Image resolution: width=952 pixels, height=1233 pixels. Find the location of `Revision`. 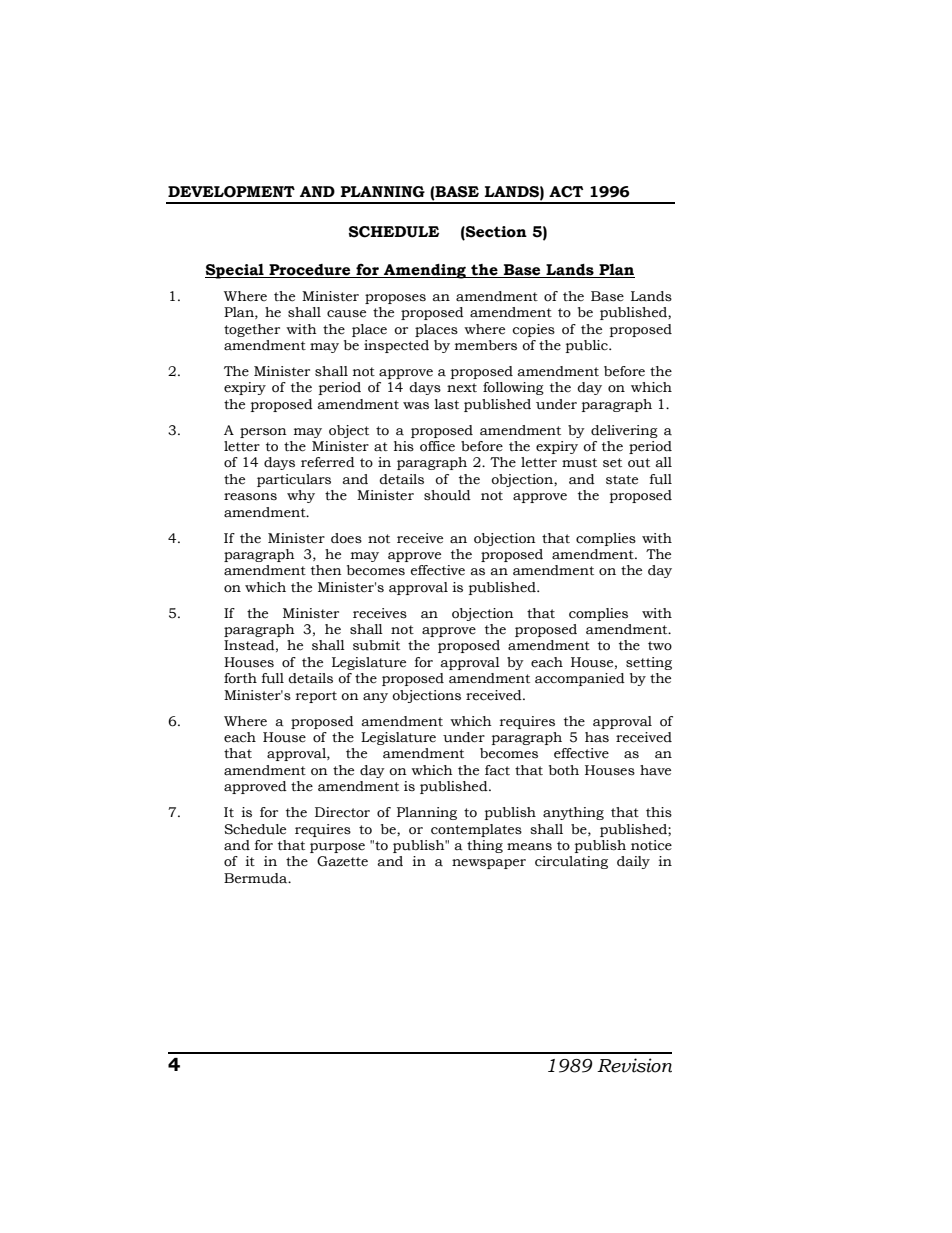

Revision is located at coordinates (634, 1065).
